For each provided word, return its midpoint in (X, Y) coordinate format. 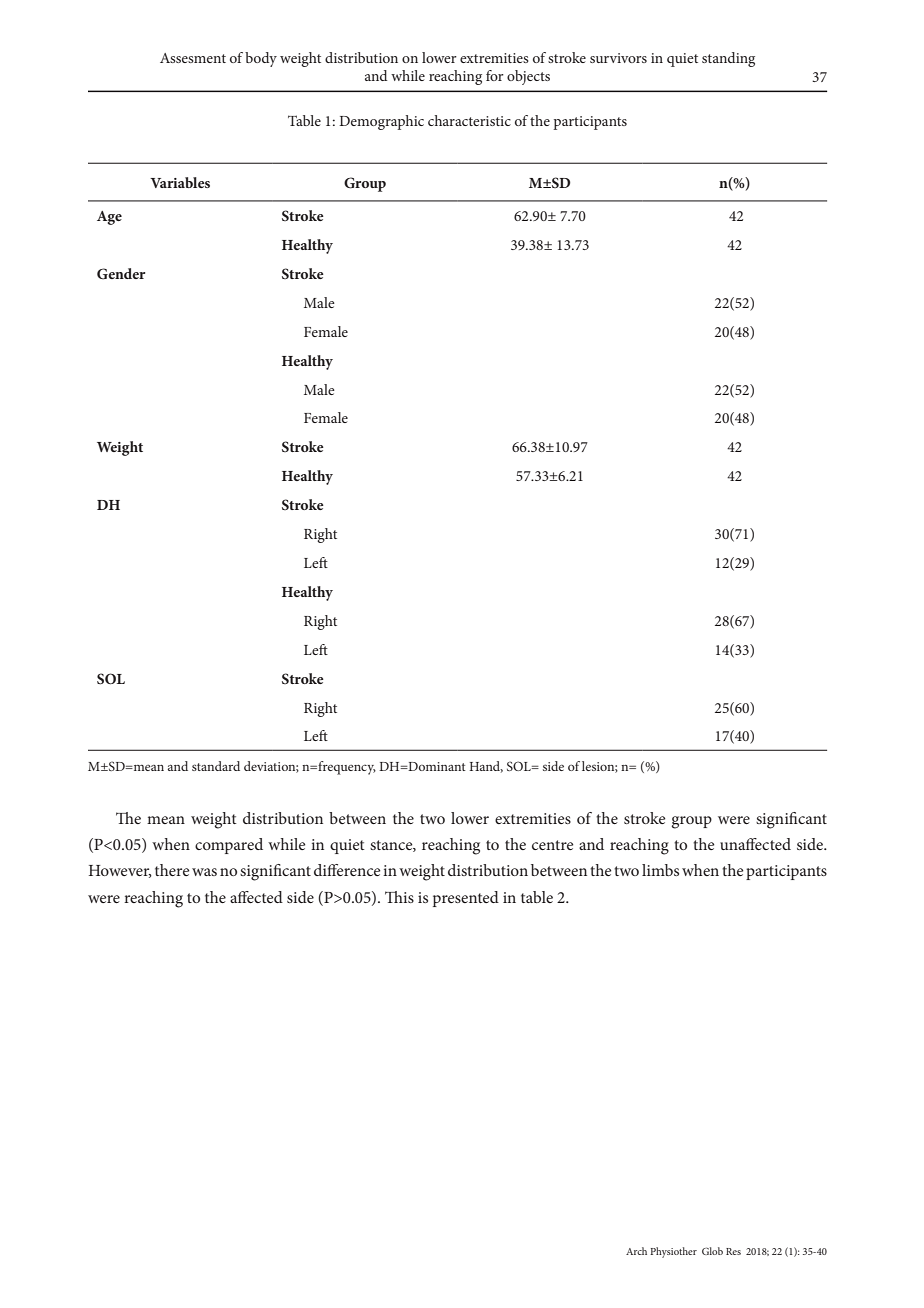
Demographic (381, 122)
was (204, 872)
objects (528, 77)
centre (553, 845)
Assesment (193, 58)
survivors (618, 58)
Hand (486, 767)
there (172, 870)
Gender (121, 274)
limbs (660, 870)
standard (216, 766)
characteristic (469, 120)
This (399, 897)
